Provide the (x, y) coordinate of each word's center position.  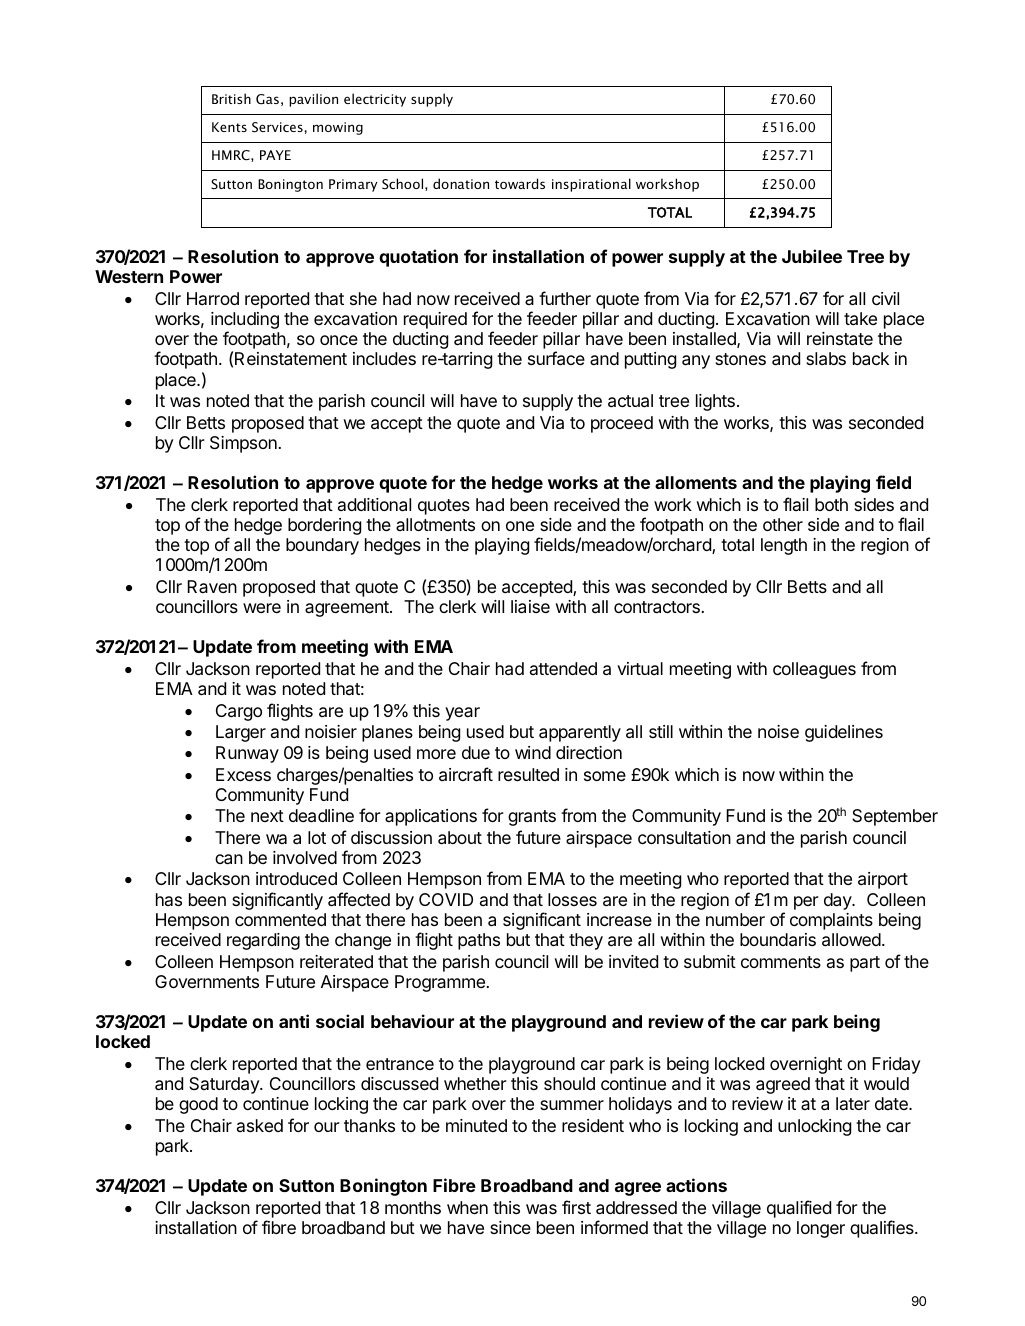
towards (520, 183)
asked (260, 1125)
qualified (799, 1209)
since (510, 1227)
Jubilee (812, 256)
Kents (229, 127)
